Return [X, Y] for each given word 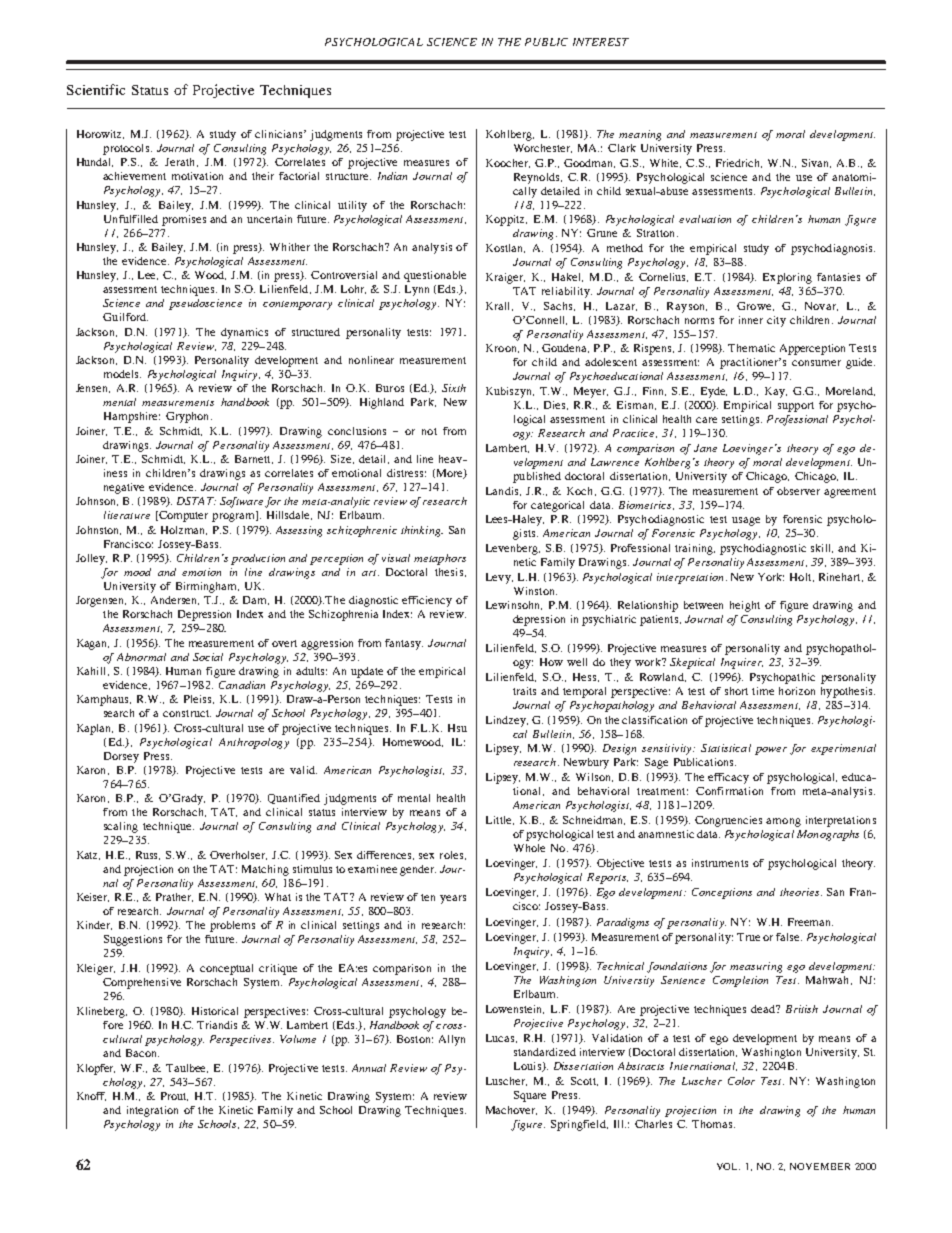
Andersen [175, 600]
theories [801, 892]
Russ [148, 855]
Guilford [125, 317]
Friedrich [739, 163]
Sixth [454, 388]
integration [152, 1111]
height [745, 606]
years [453, 899]
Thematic [751, 348]
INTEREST [601, 42]
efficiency [427, 601]
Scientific [96, 89]
